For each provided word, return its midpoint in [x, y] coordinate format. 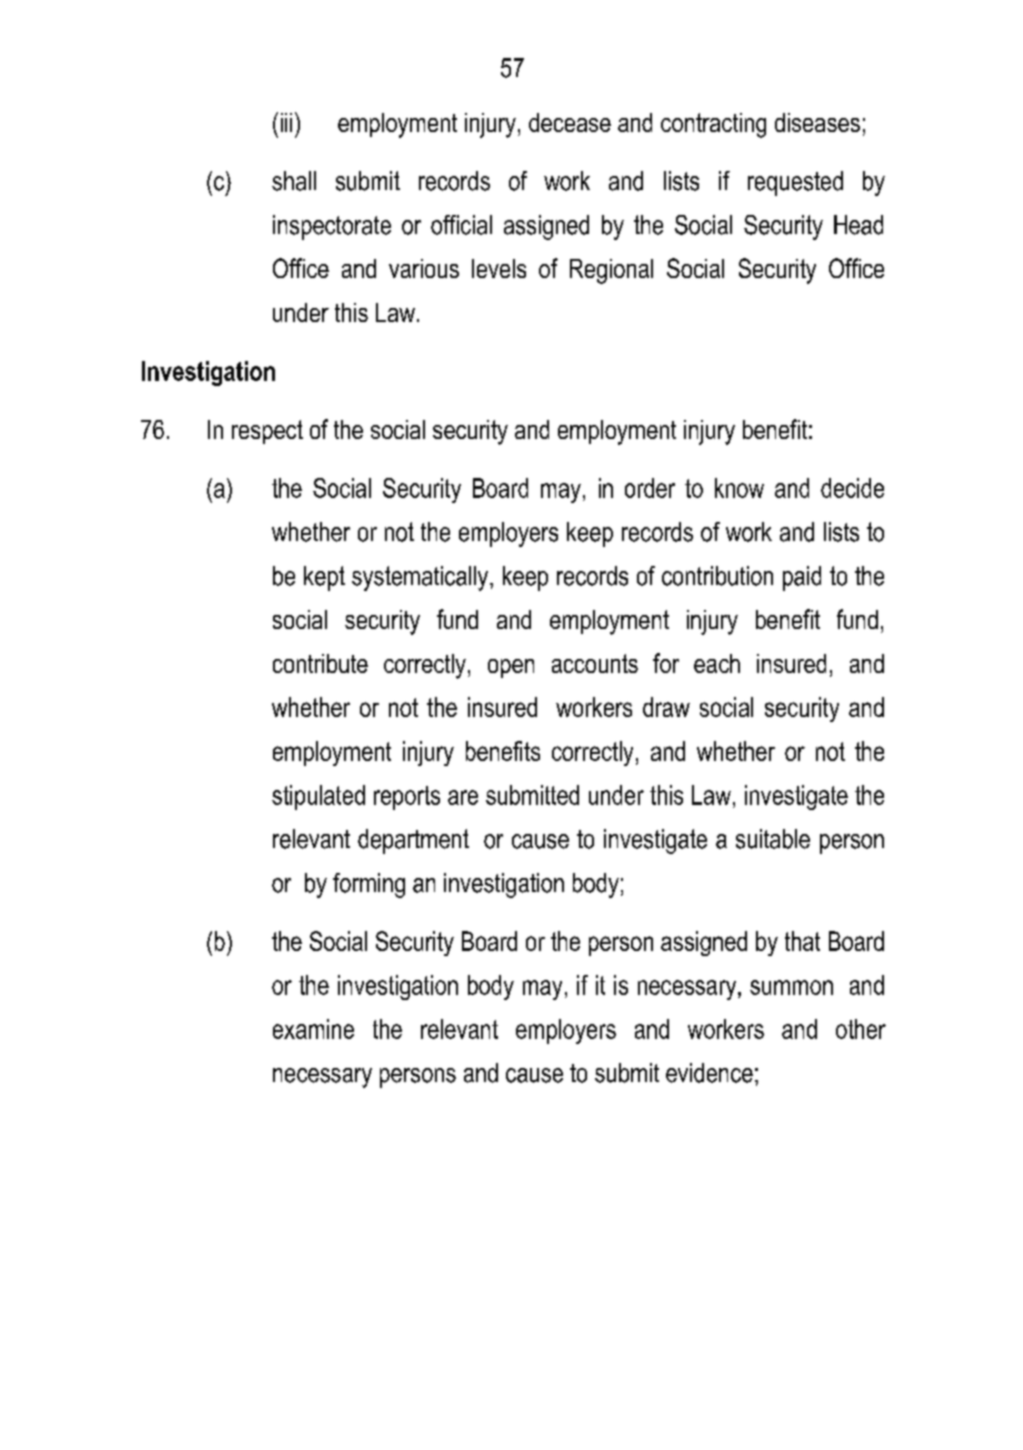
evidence [709, 1073]
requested [795, 183]
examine [313, 1029]
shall [294, 181]
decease [570, 122]
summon [791, 987]
